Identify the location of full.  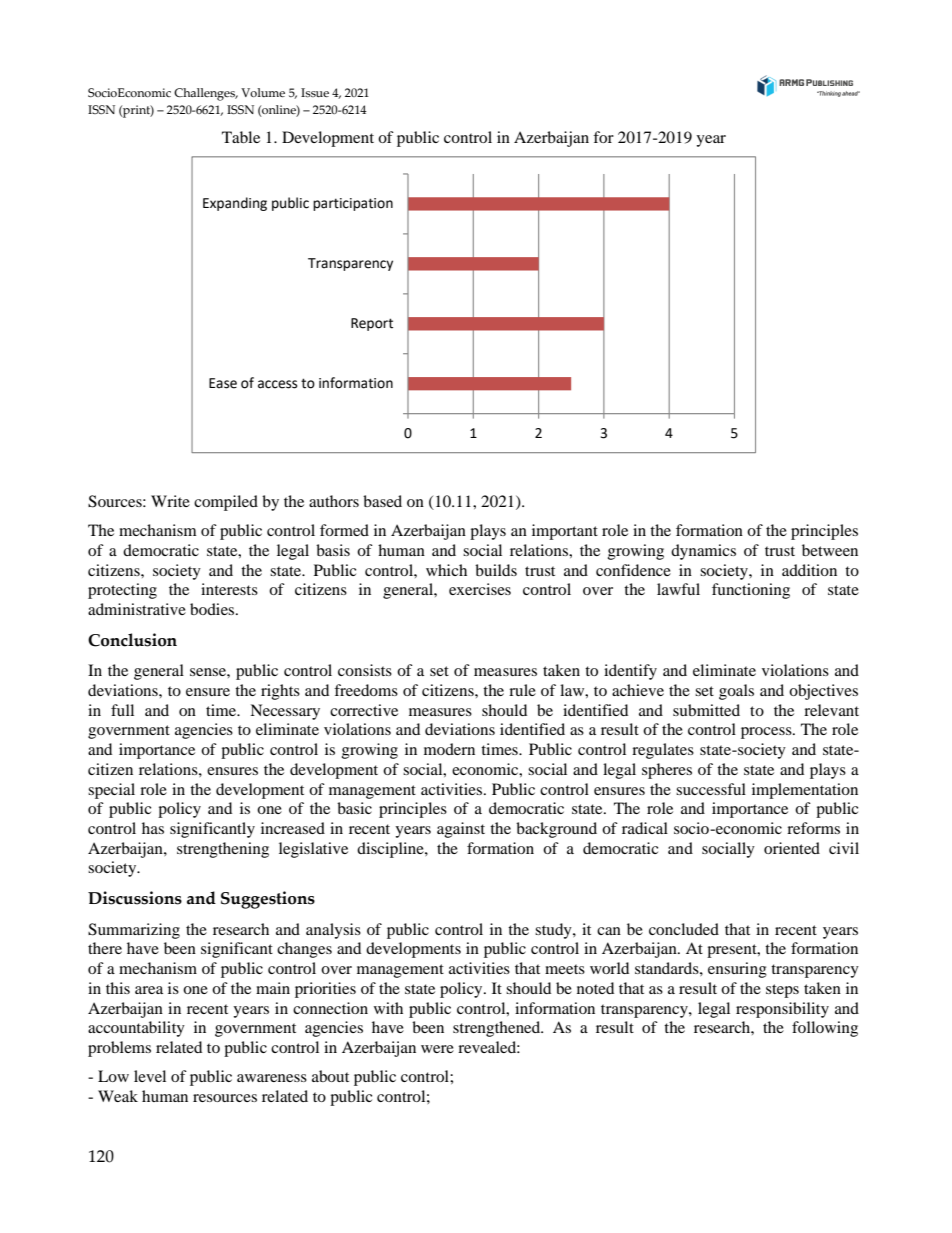
(122, 710).
